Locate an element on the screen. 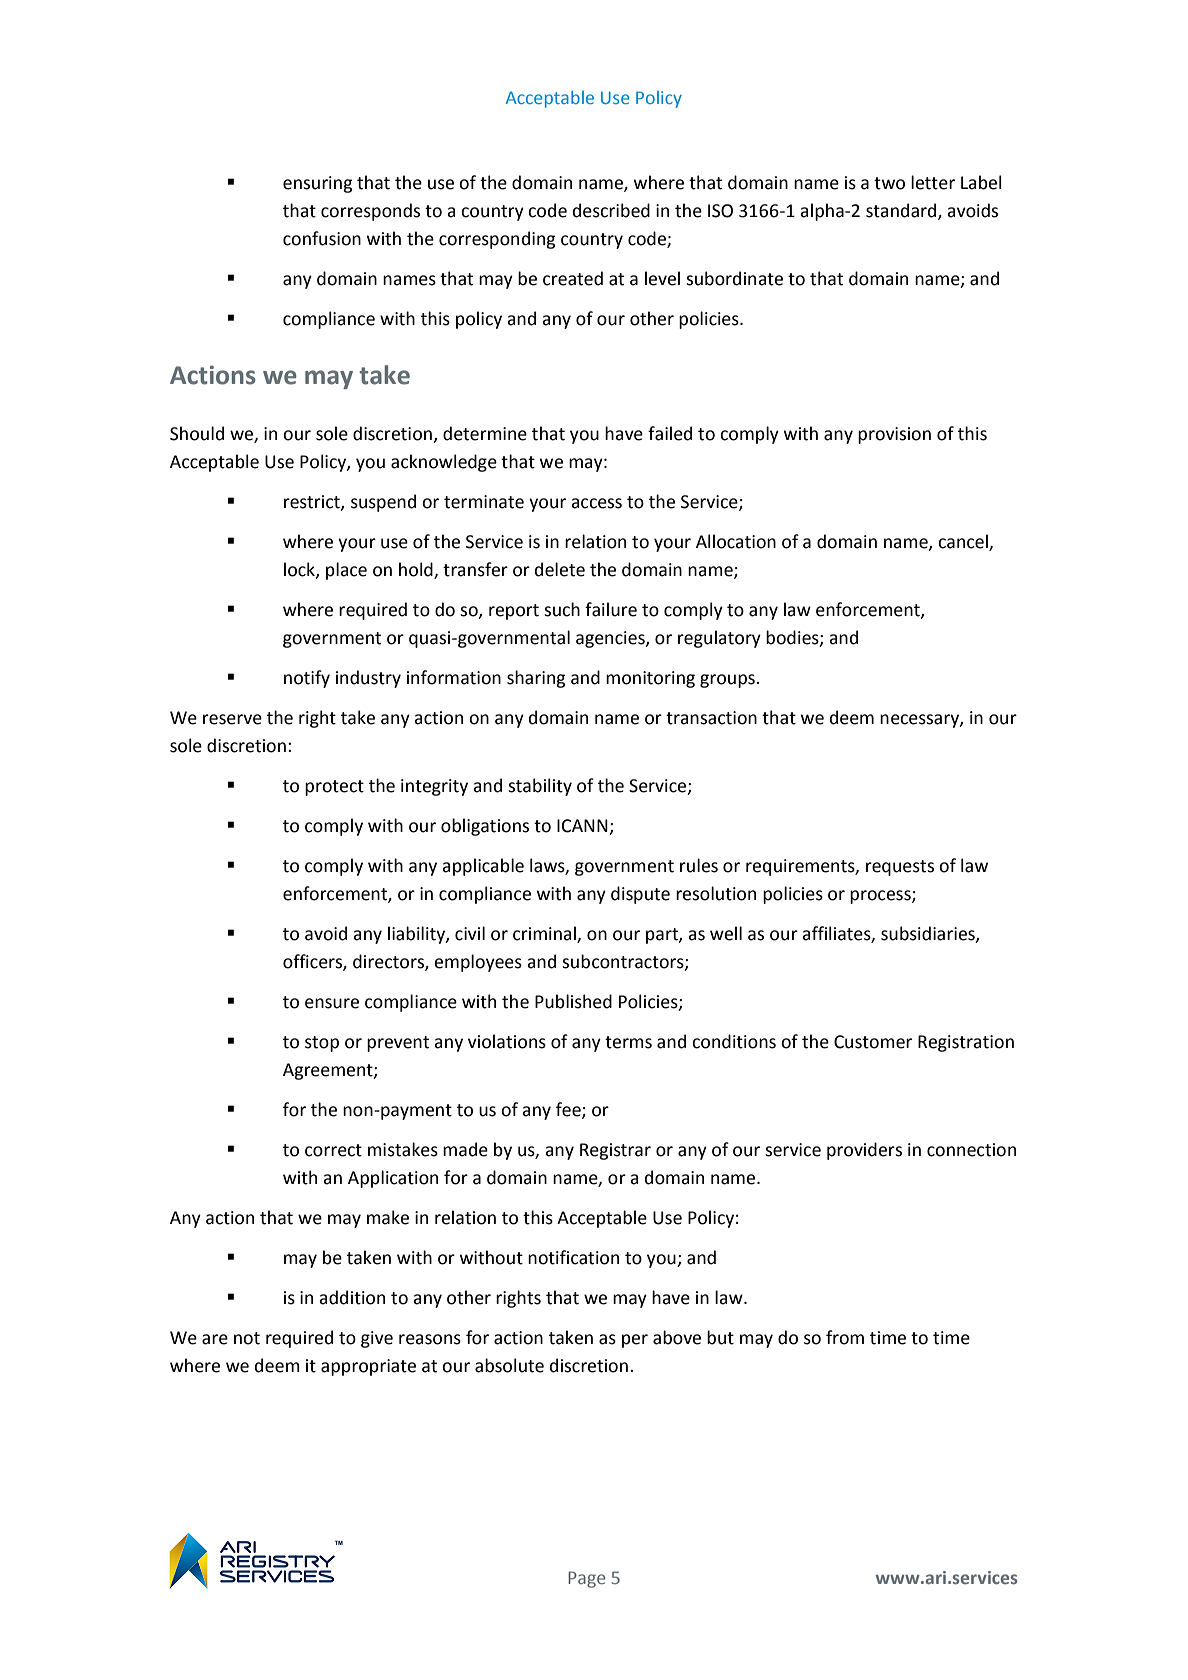  appropriate is located at coordinates (368, 1367).
